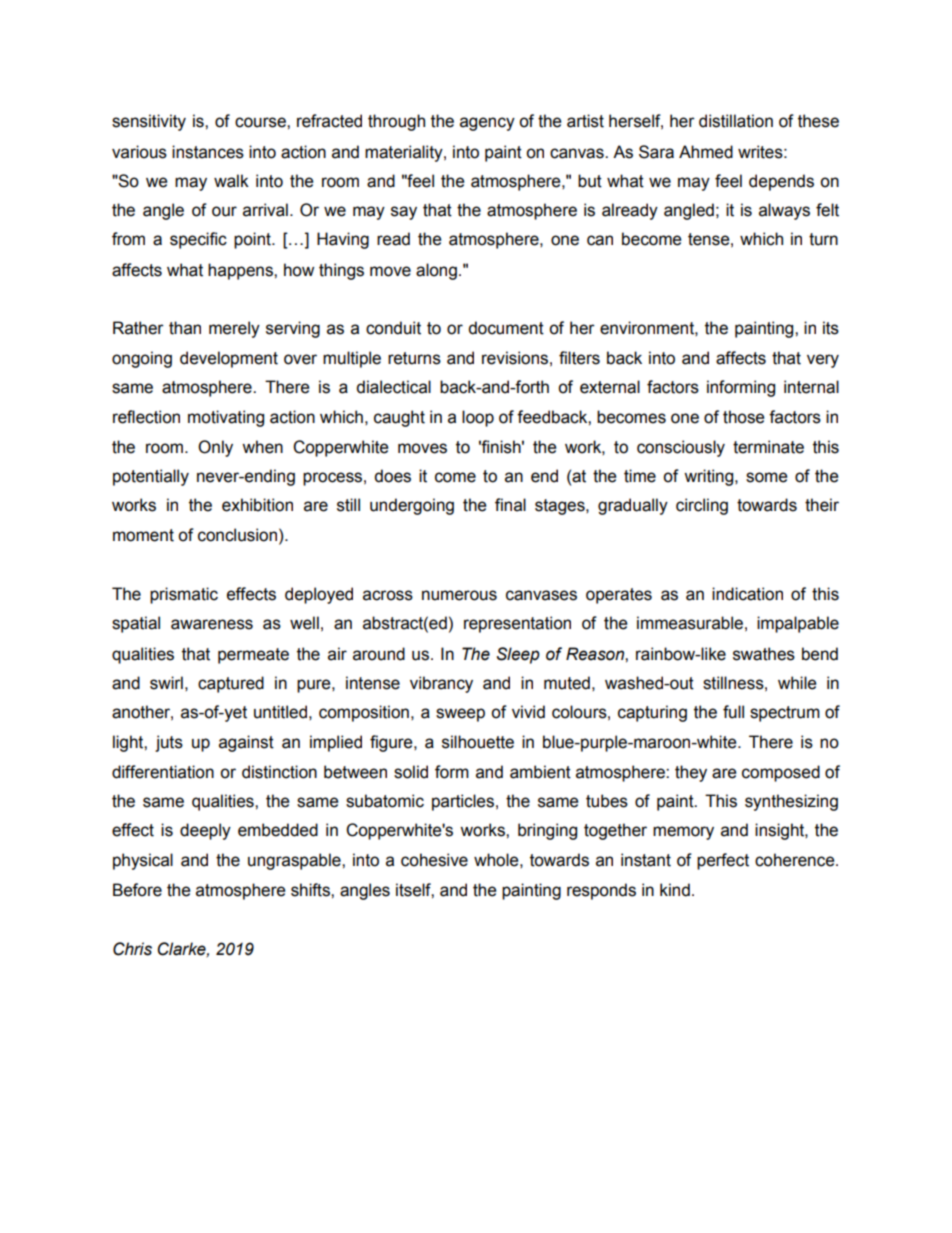 The image size is (952, 1233). What do you see at coordinates (163, 772) in the page?
I see `differentiation` at bounding box center [163, 772].
